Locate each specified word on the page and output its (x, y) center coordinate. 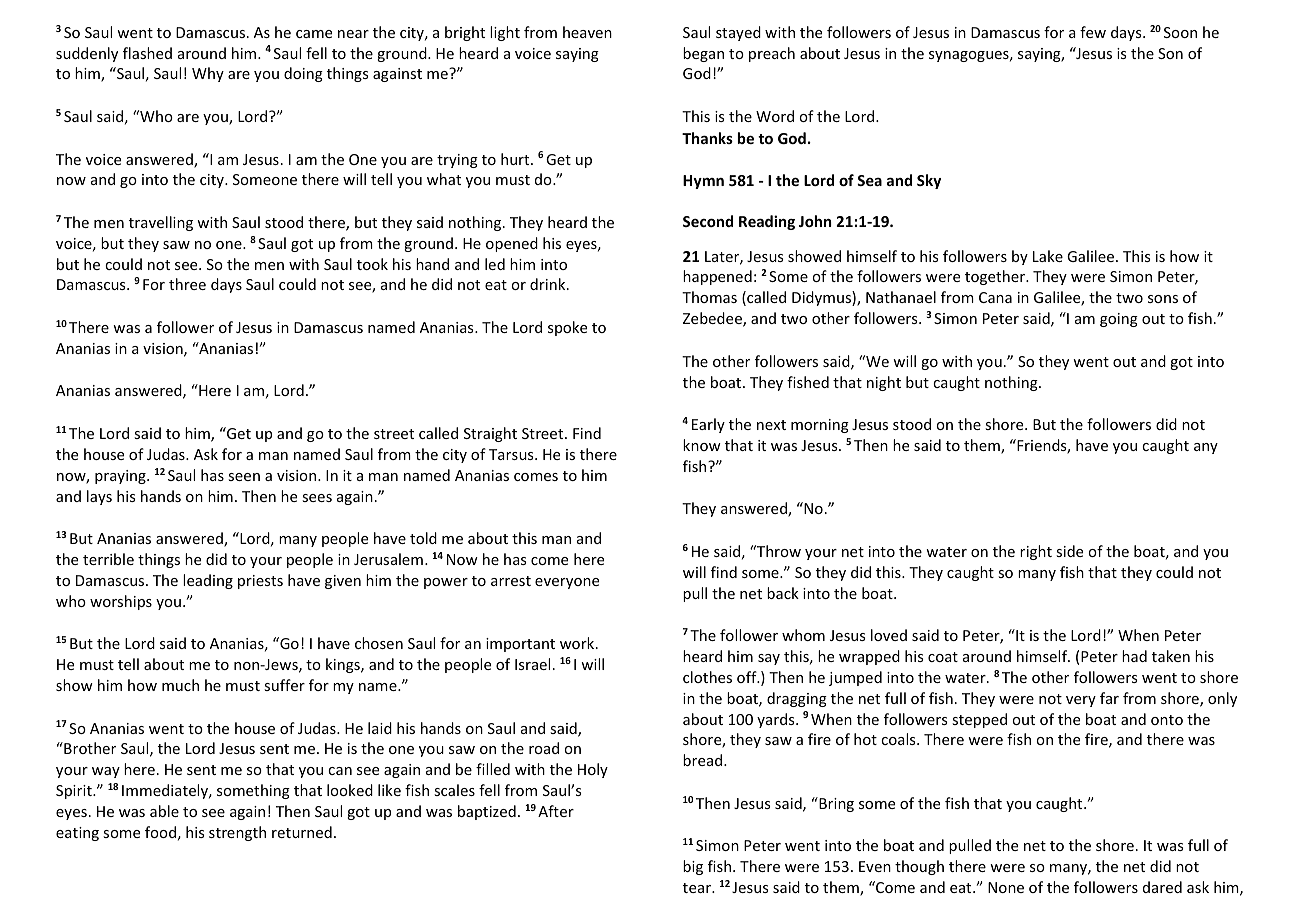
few (1093, 32)
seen (244, 477)
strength (237, 833)
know (702, 445)
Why (208, 74)
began (703, 54)
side (1069, 551)
